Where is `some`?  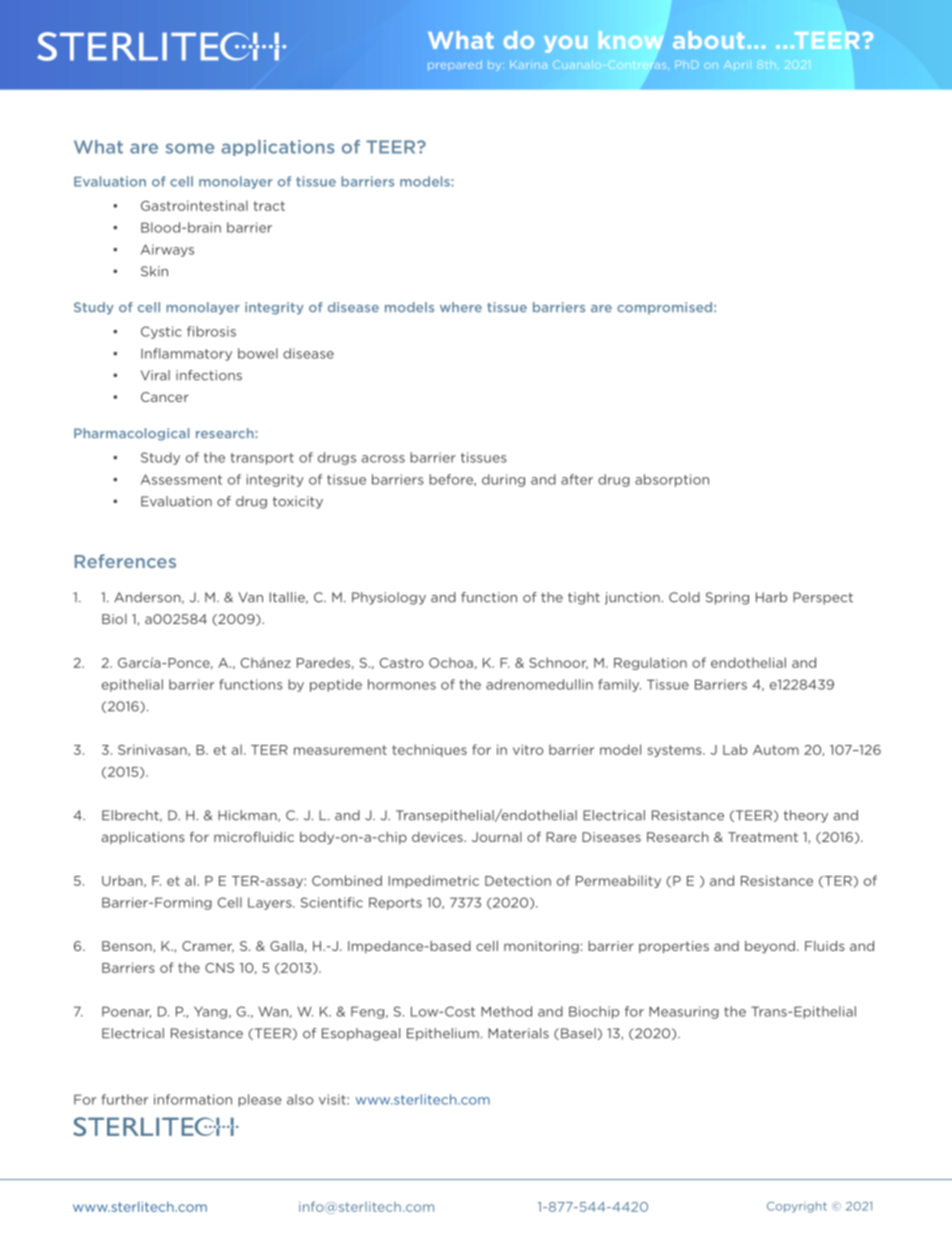
some is located at coordinates (190, 148).
